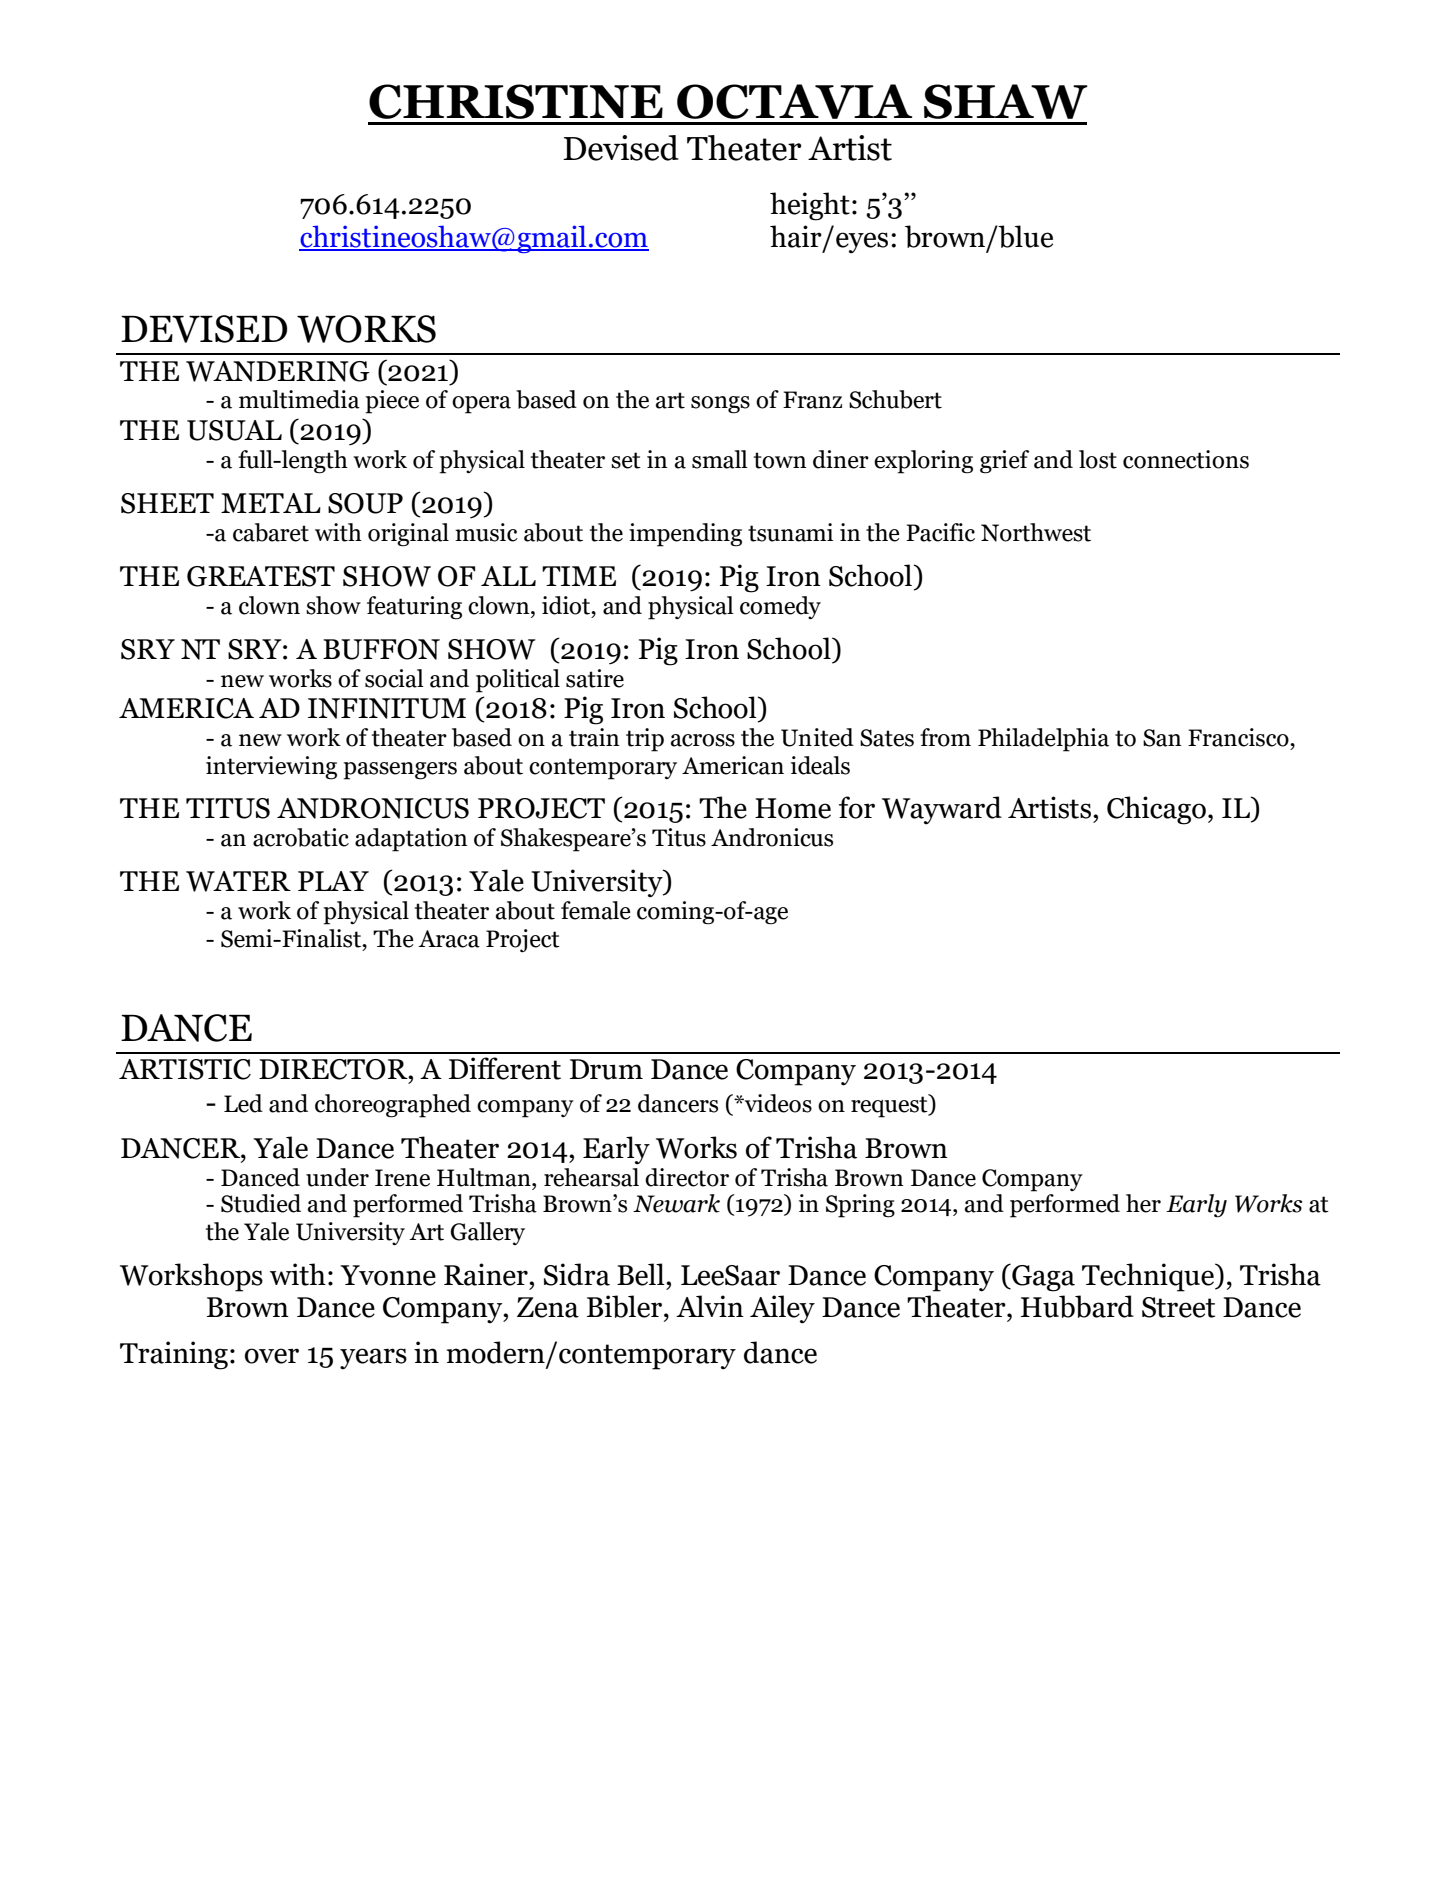  I want to click on BUFFON, so click(381, 649).
